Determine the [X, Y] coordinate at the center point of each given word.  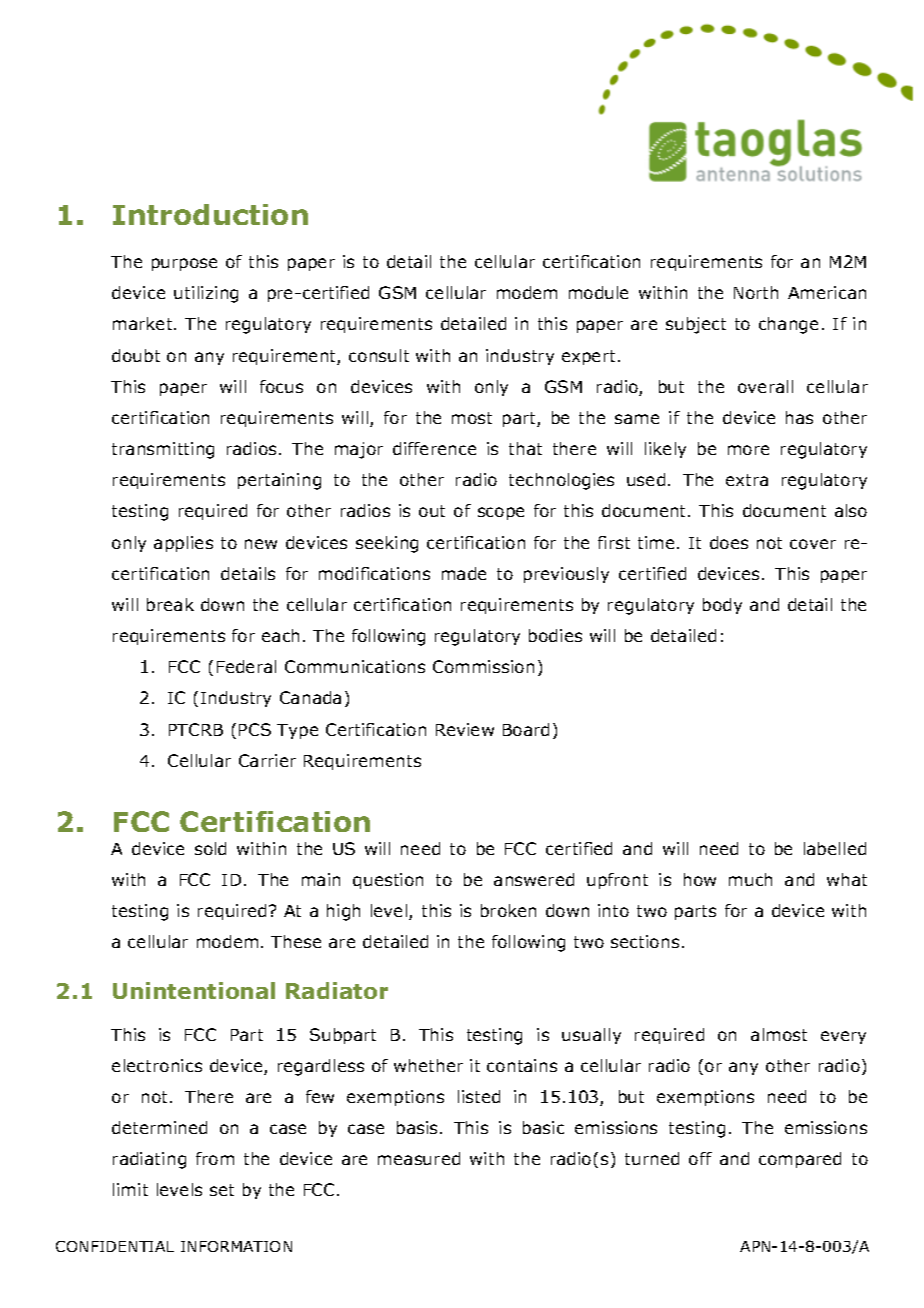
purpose [184, 264]
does [729, 542]
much [750, 879]
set [222, 1190]
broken [508, 910]
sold [210, 848]
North [756, 292]
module [598, 292]
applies [183, 544]
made [464, 573]
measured [419, 1158]
